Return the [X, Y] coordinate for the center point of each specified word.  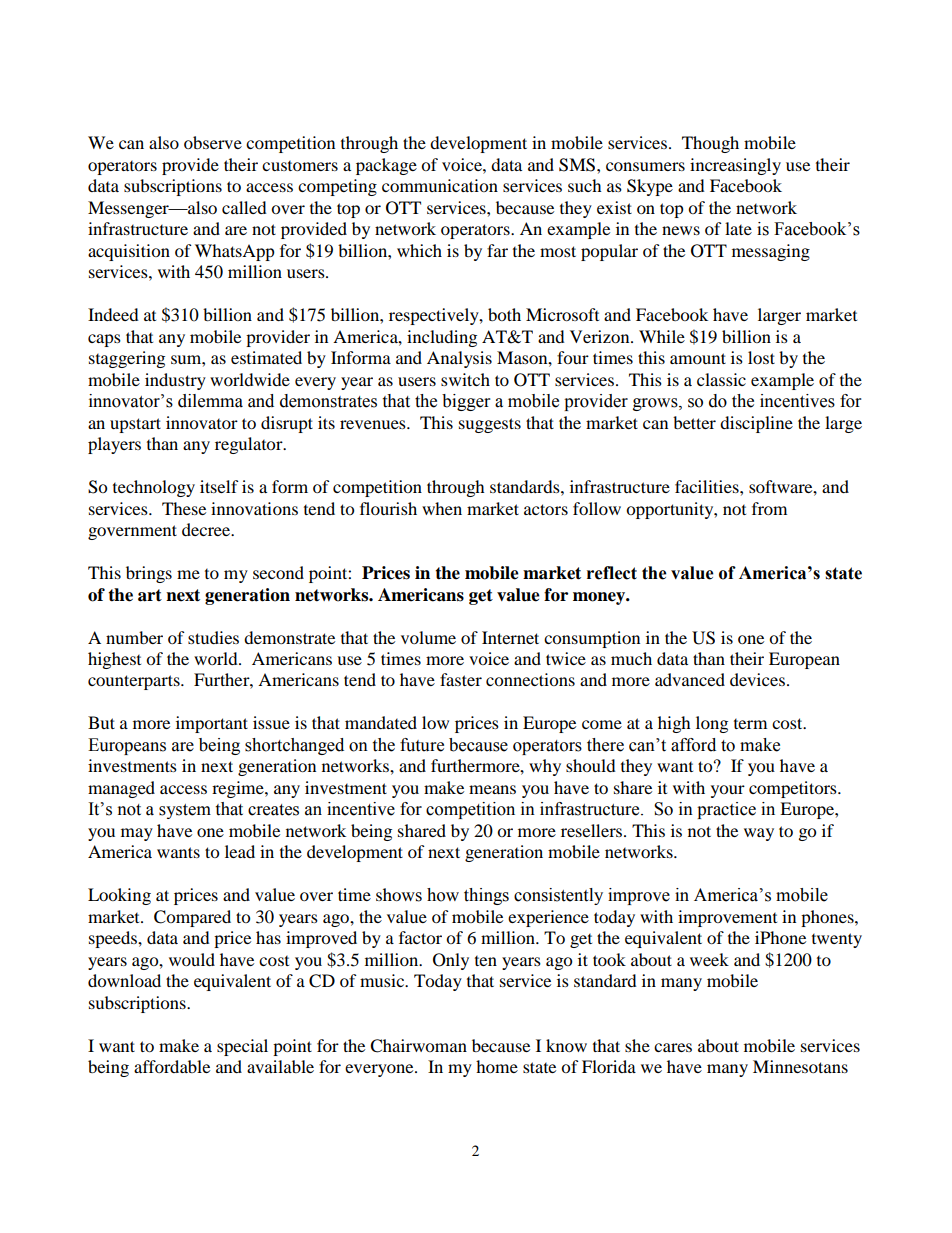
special [242, 1047]
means [492, 789]
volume [428, 637]
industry [175, 381]
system [185, 811]
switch [465, 379]
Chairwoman [418, 1046]
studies [213, 637]
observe [213, 142]
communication [440, 185]
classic [721, 379]
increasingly [735, 166]
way [759, 834]
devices [759, 679]
